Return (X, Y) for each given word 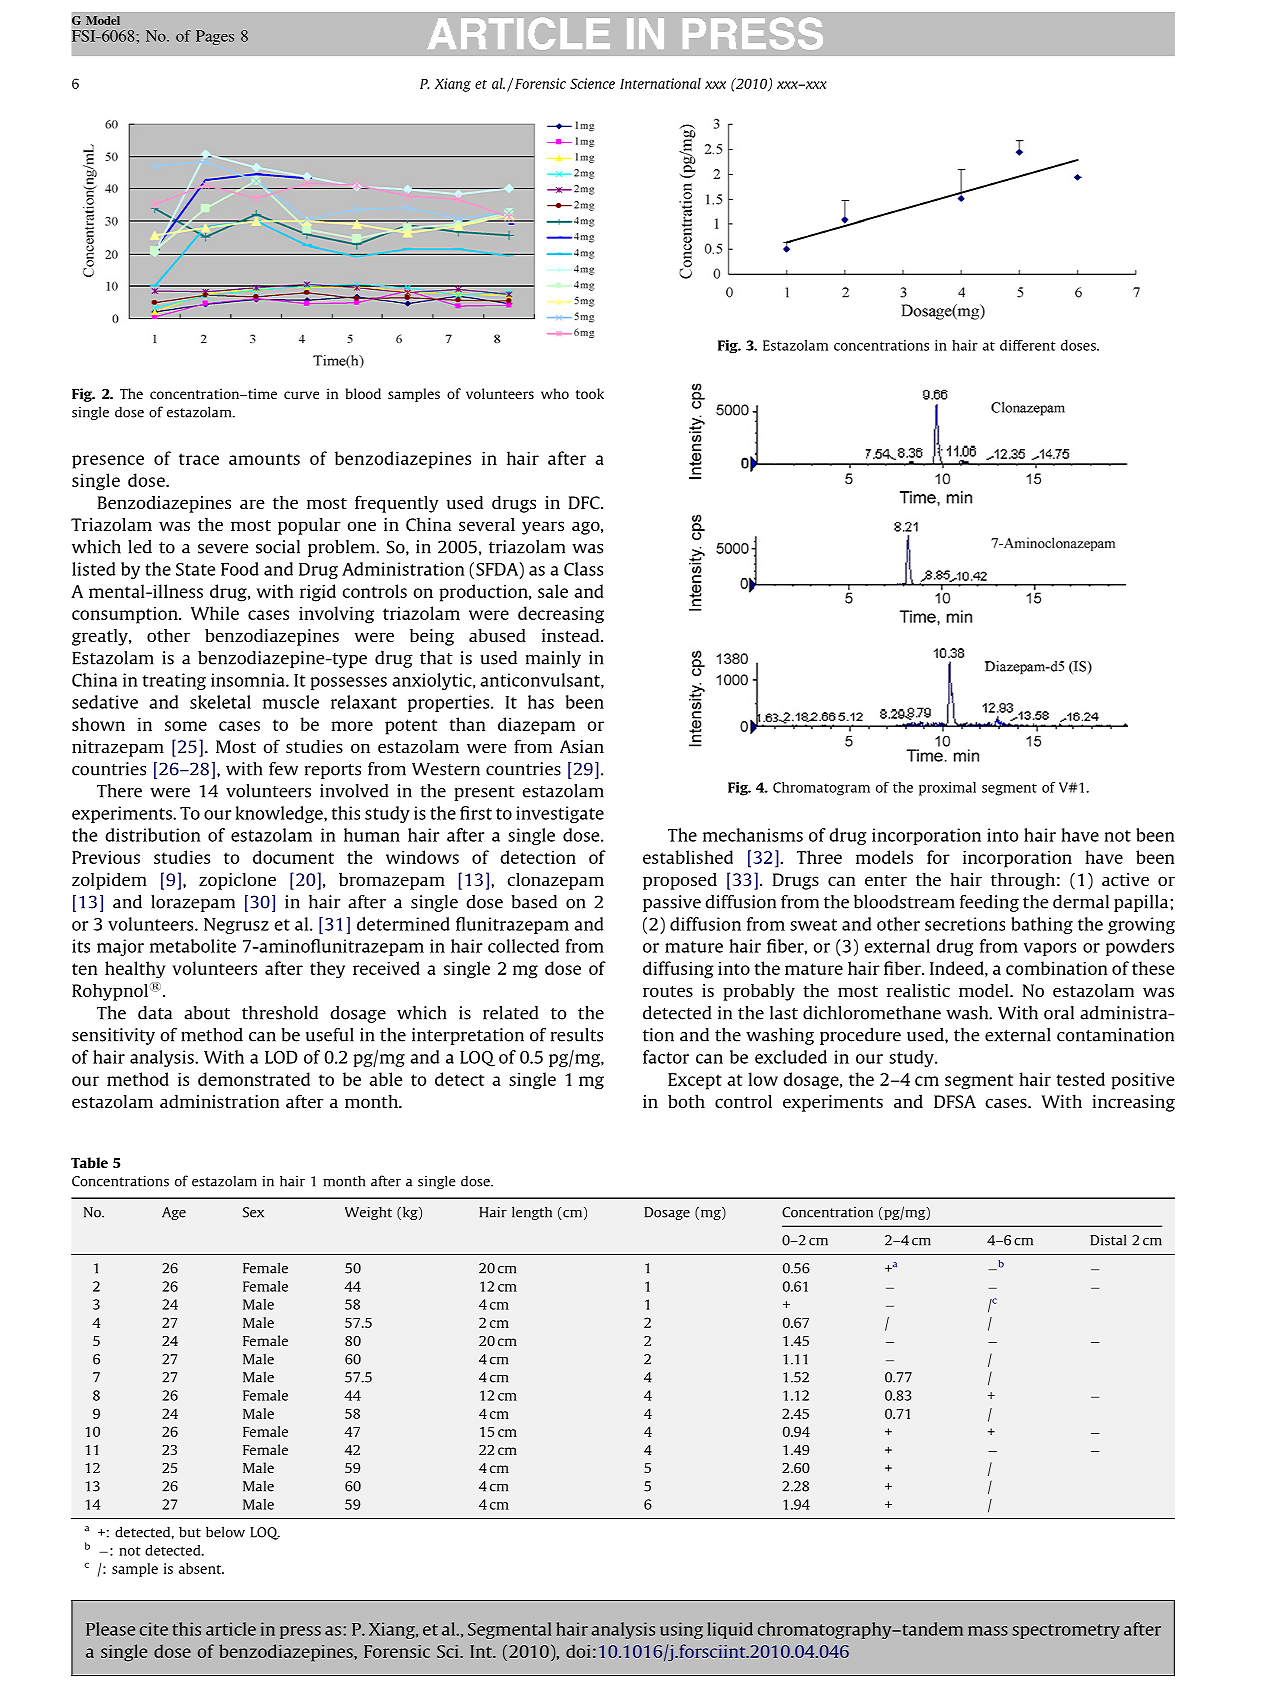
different (1028, 345)
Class (583, 569)
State (195, 569)
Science (592, 83)
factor (666, 1057)
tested (1080, 1079)
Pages (215, 37)
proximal (947, 789)
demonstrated (254, 1079)
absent (201, 1568)
